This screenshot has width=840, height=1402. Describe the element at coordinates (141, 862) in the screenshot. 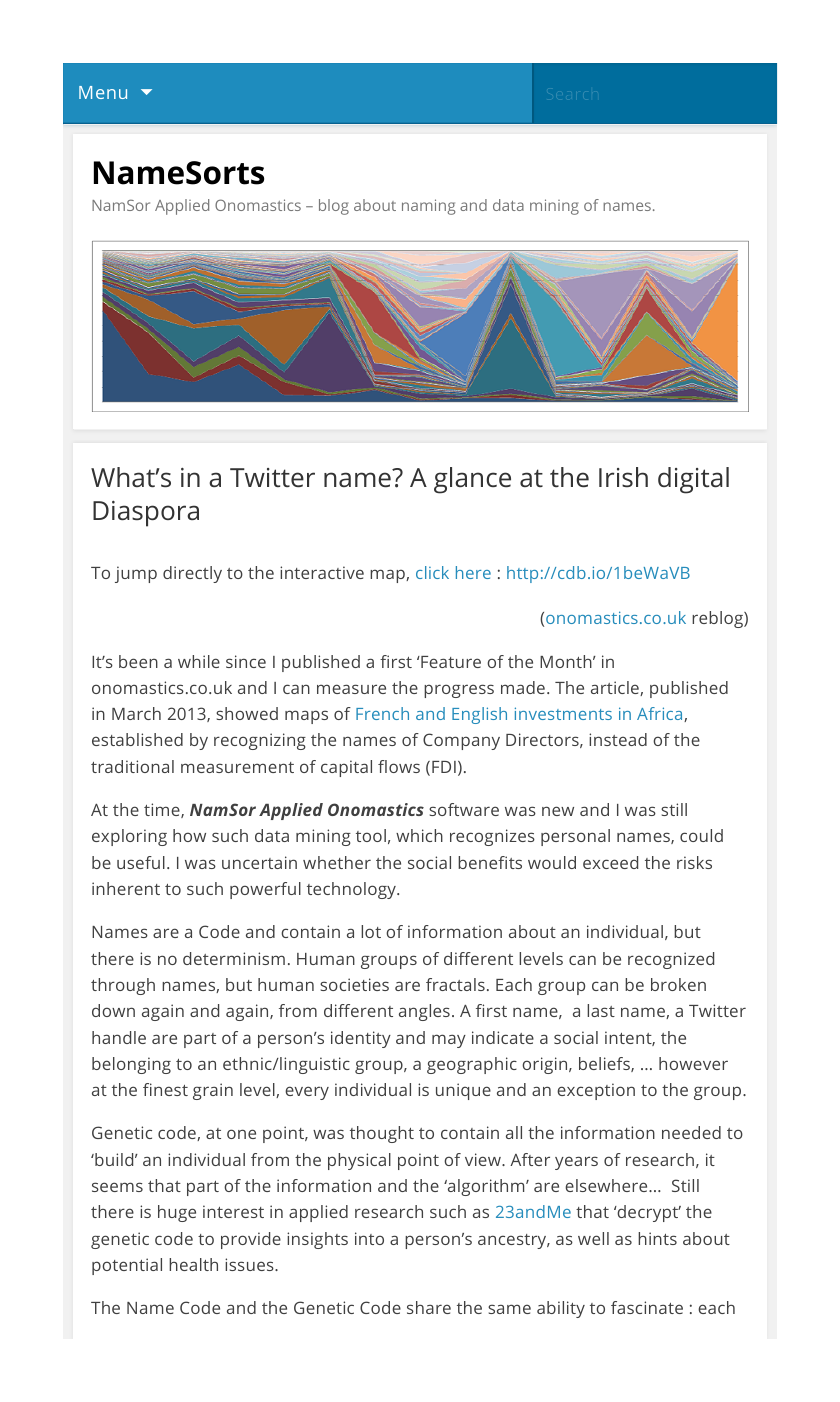

I see `useful` at that location.
